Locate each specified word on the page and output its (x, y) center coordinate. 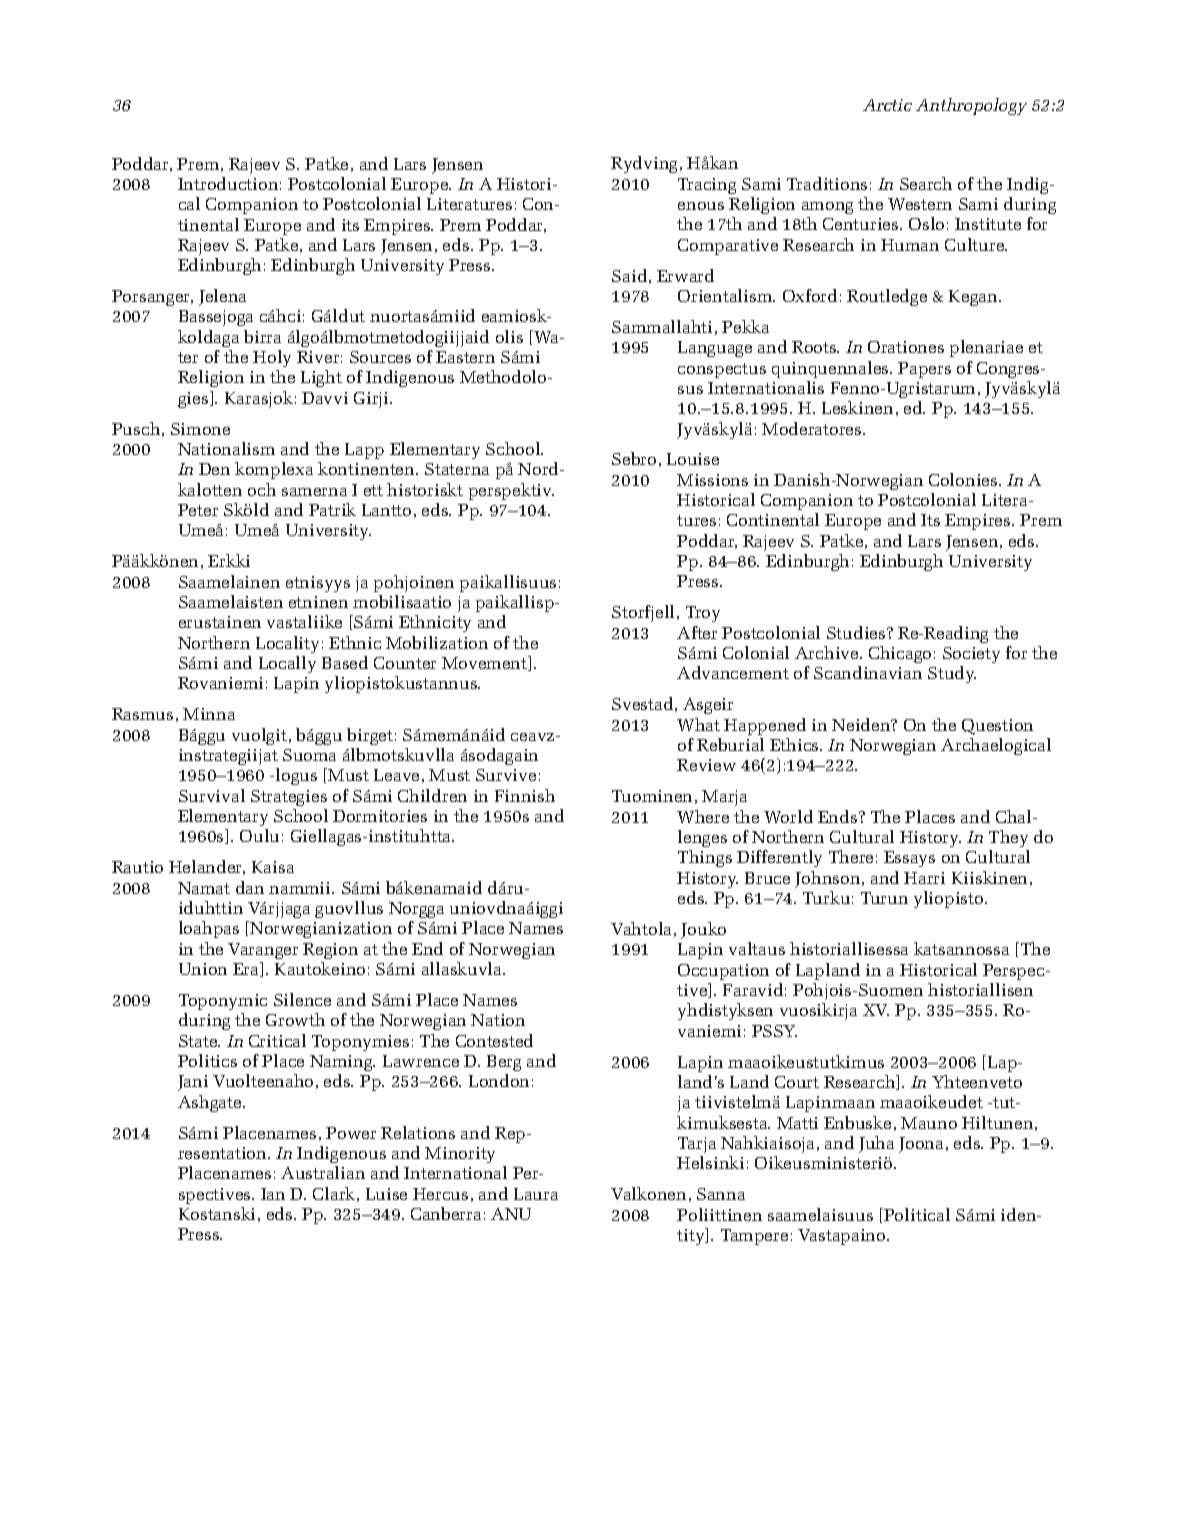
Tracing (707, 186)
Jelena (222, 297)
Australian (323, 1172)
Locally (287, 664)
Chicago (900, 654)
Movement (486, 663)
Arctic (887, 105)
